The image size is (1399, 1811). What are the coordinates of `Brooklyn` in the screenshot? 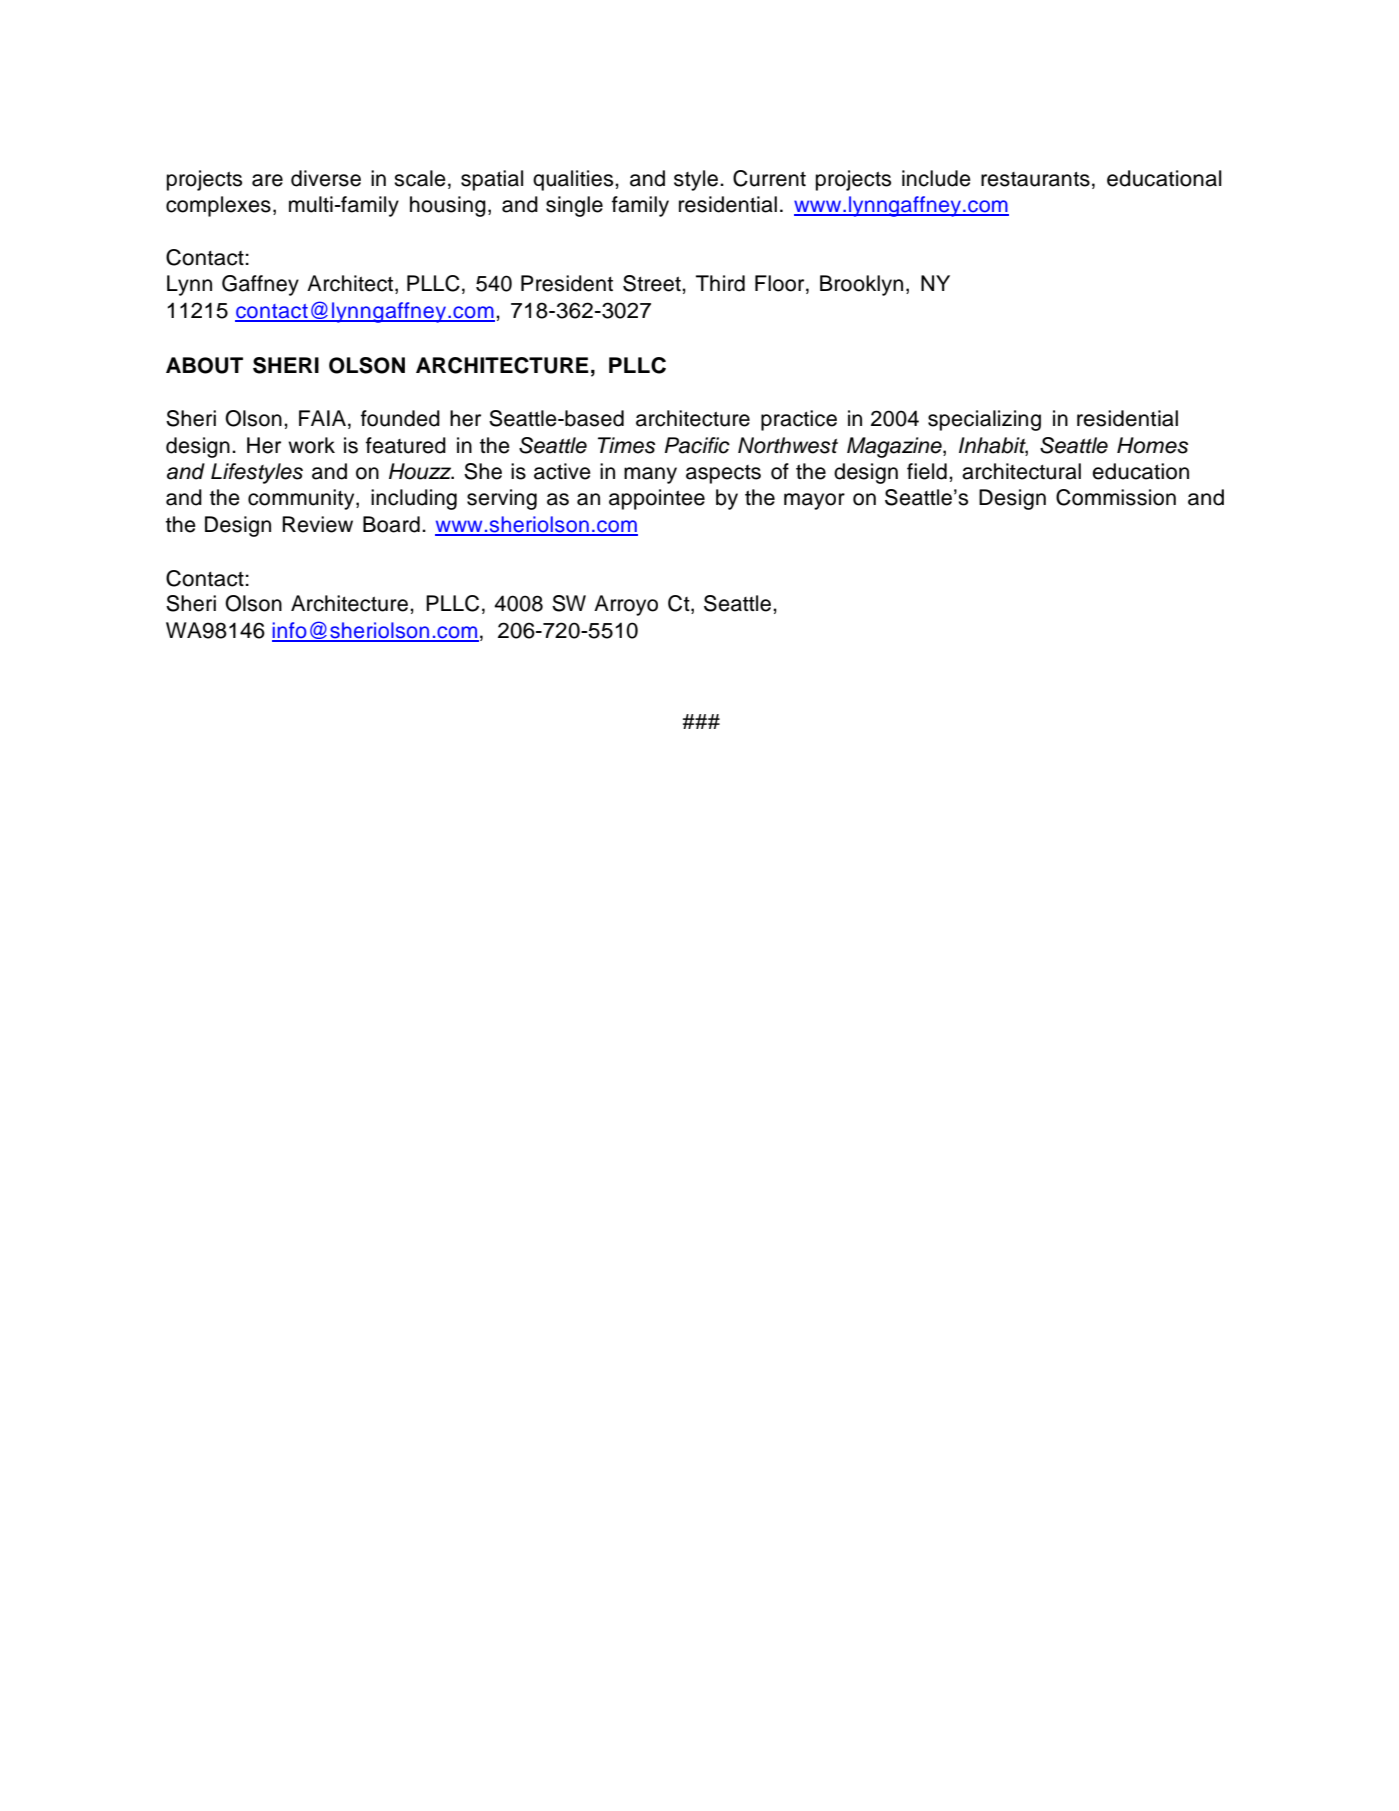 It's located at (861, 285).
